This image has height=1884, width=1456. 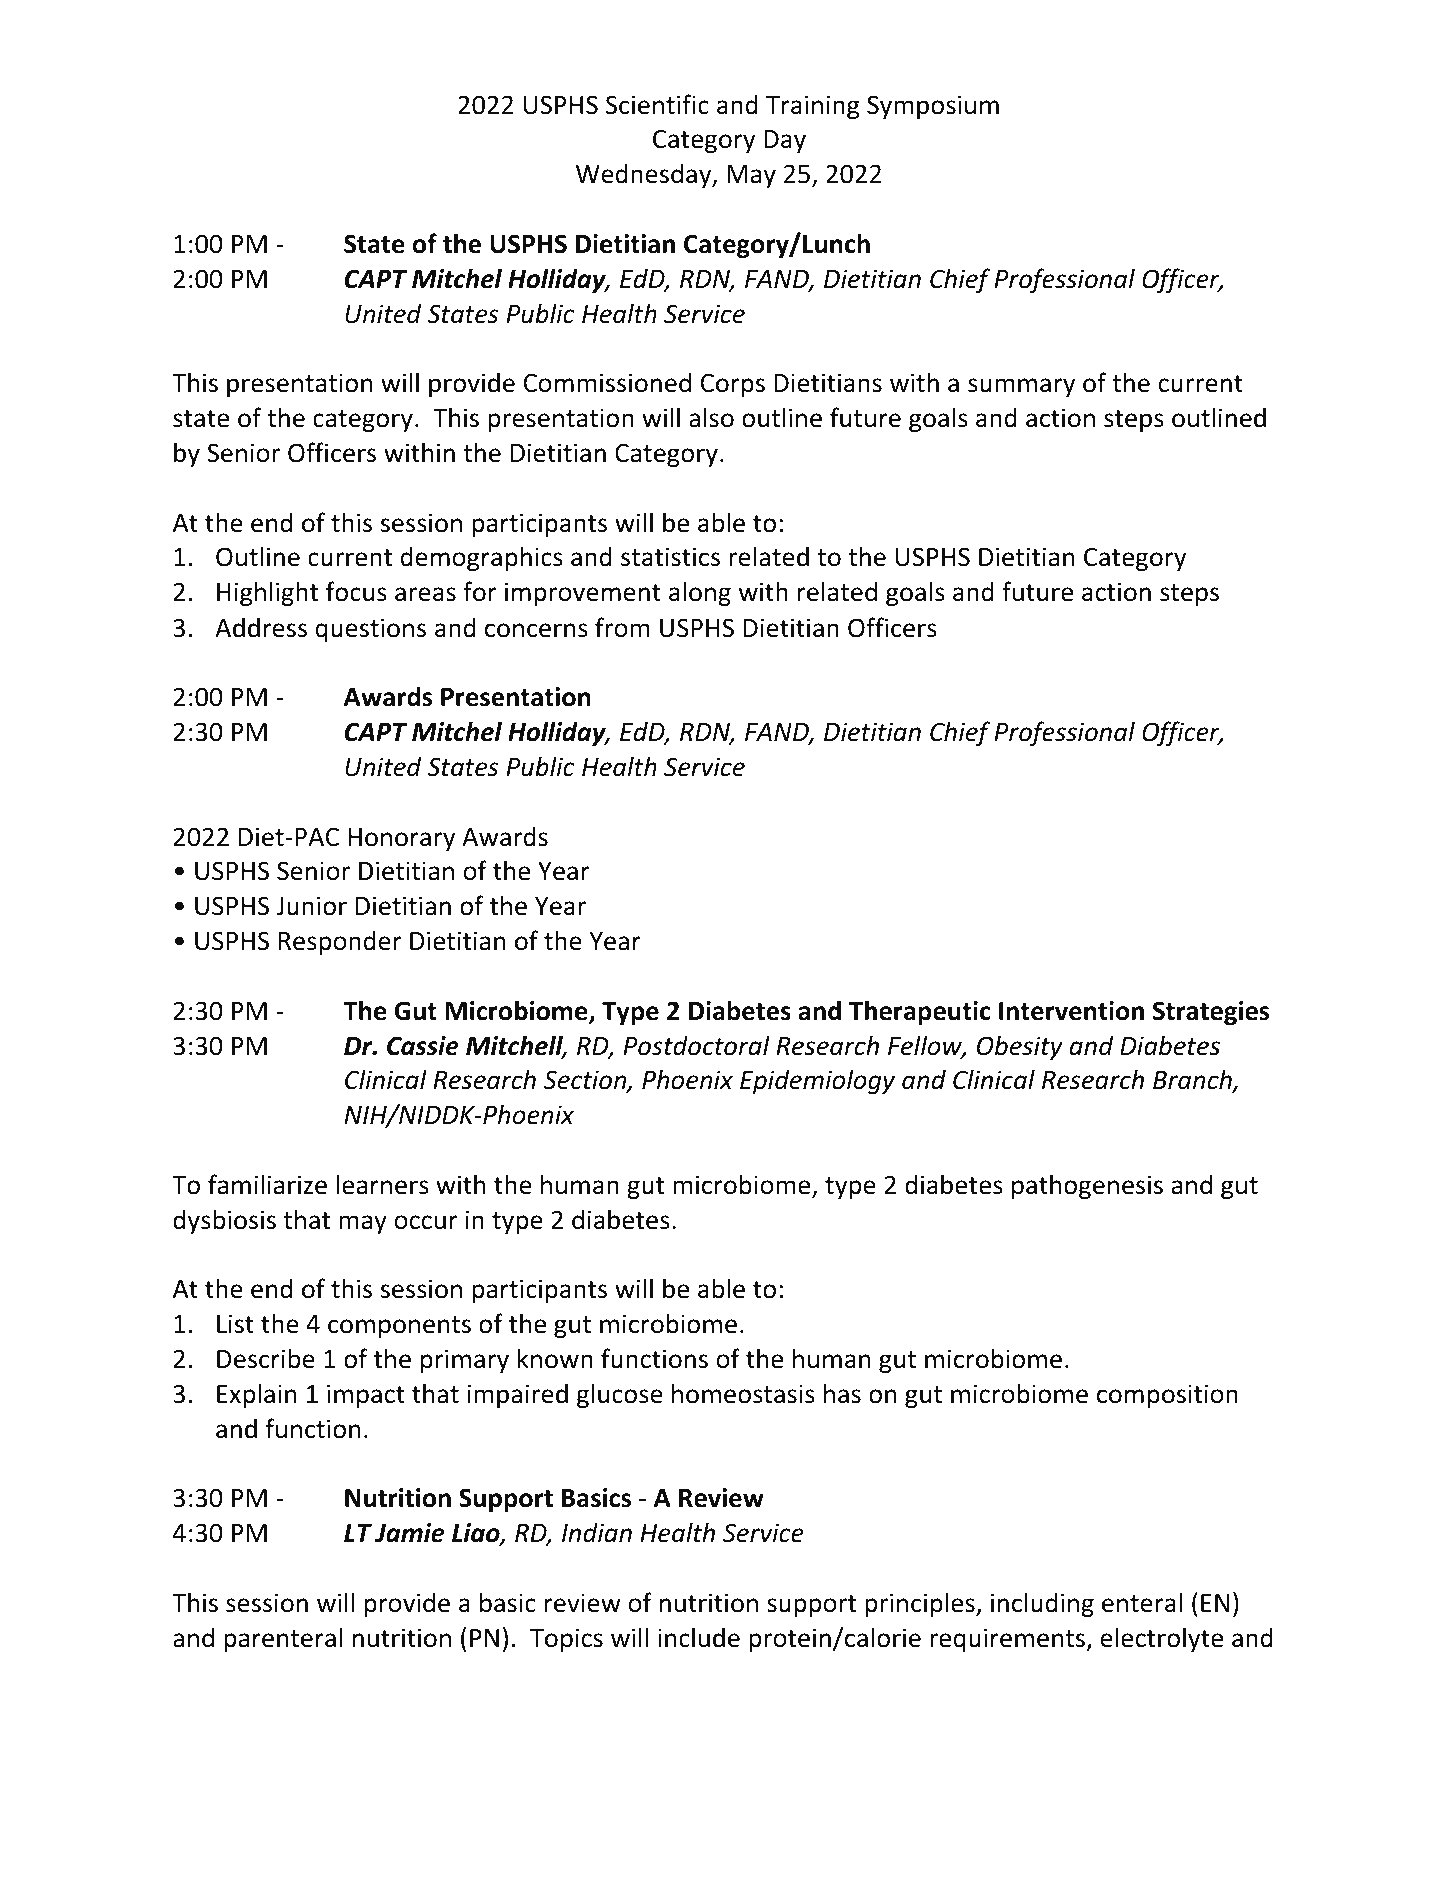 I want to click on also, so click(x=711, y=417).
